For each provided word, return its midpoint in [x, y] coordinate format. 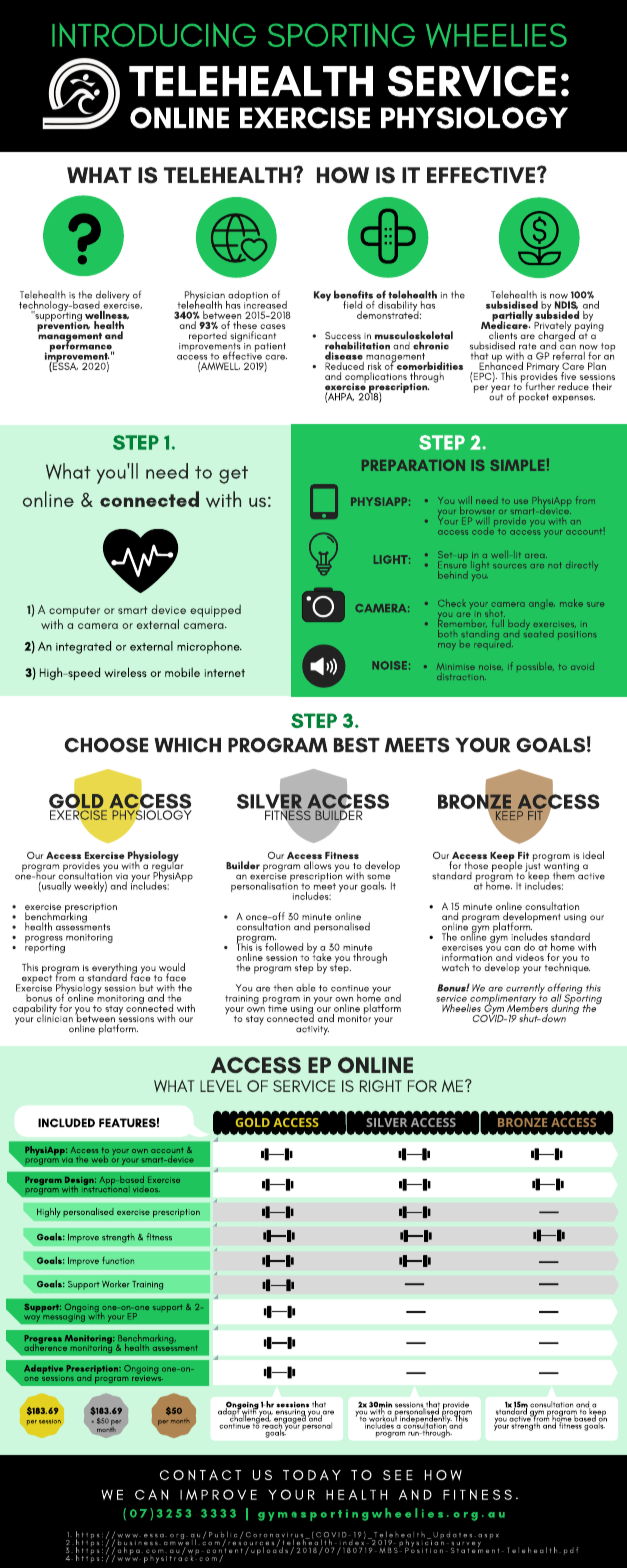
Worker [116, 1284]
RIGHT [381, 1086]
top [608, 347]
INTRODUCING [154, 35]
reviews [147, 1377]
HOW [343, 175]
